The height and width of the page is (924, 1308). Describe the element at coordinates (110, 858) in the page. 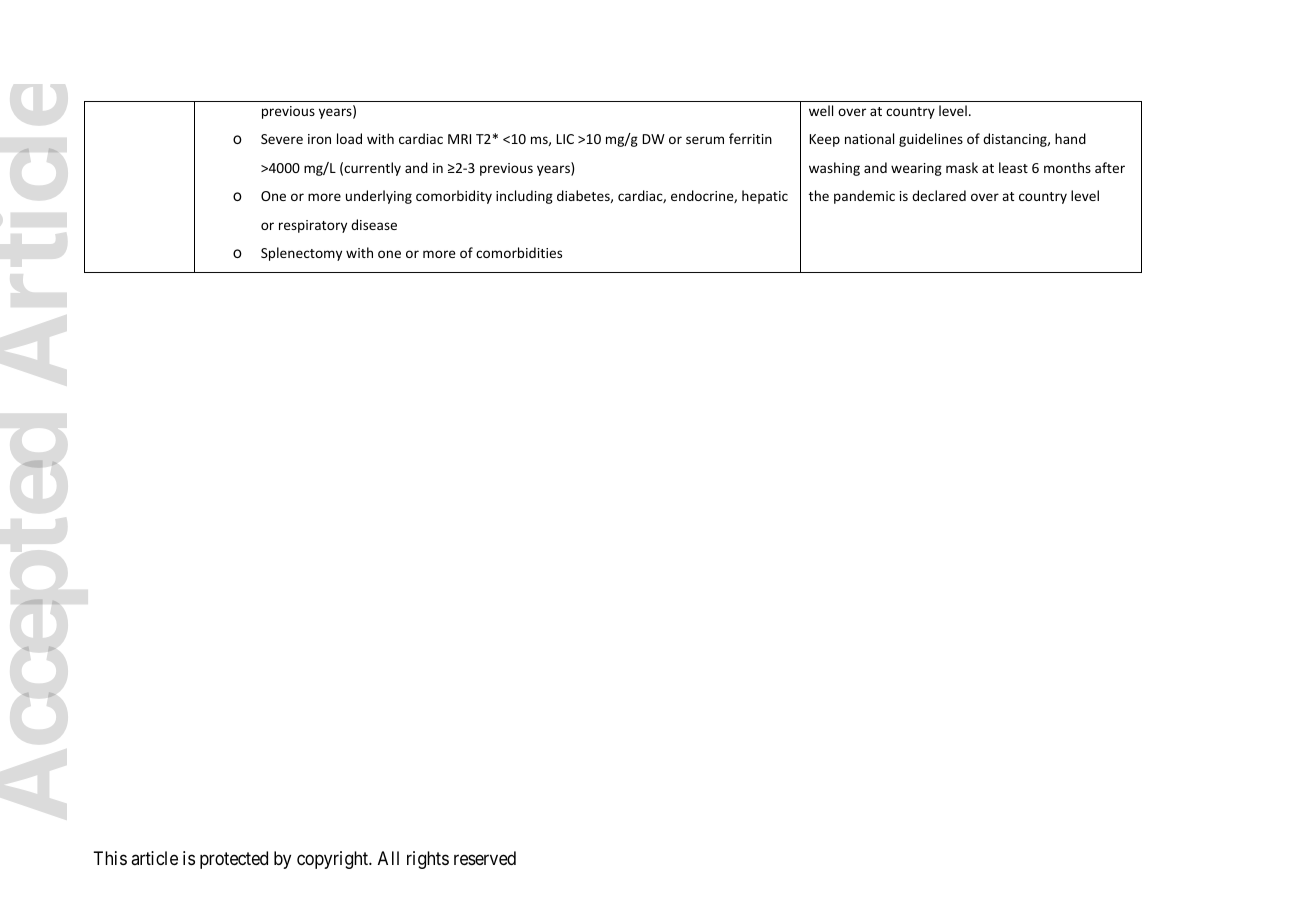

I see `This` at that location.
